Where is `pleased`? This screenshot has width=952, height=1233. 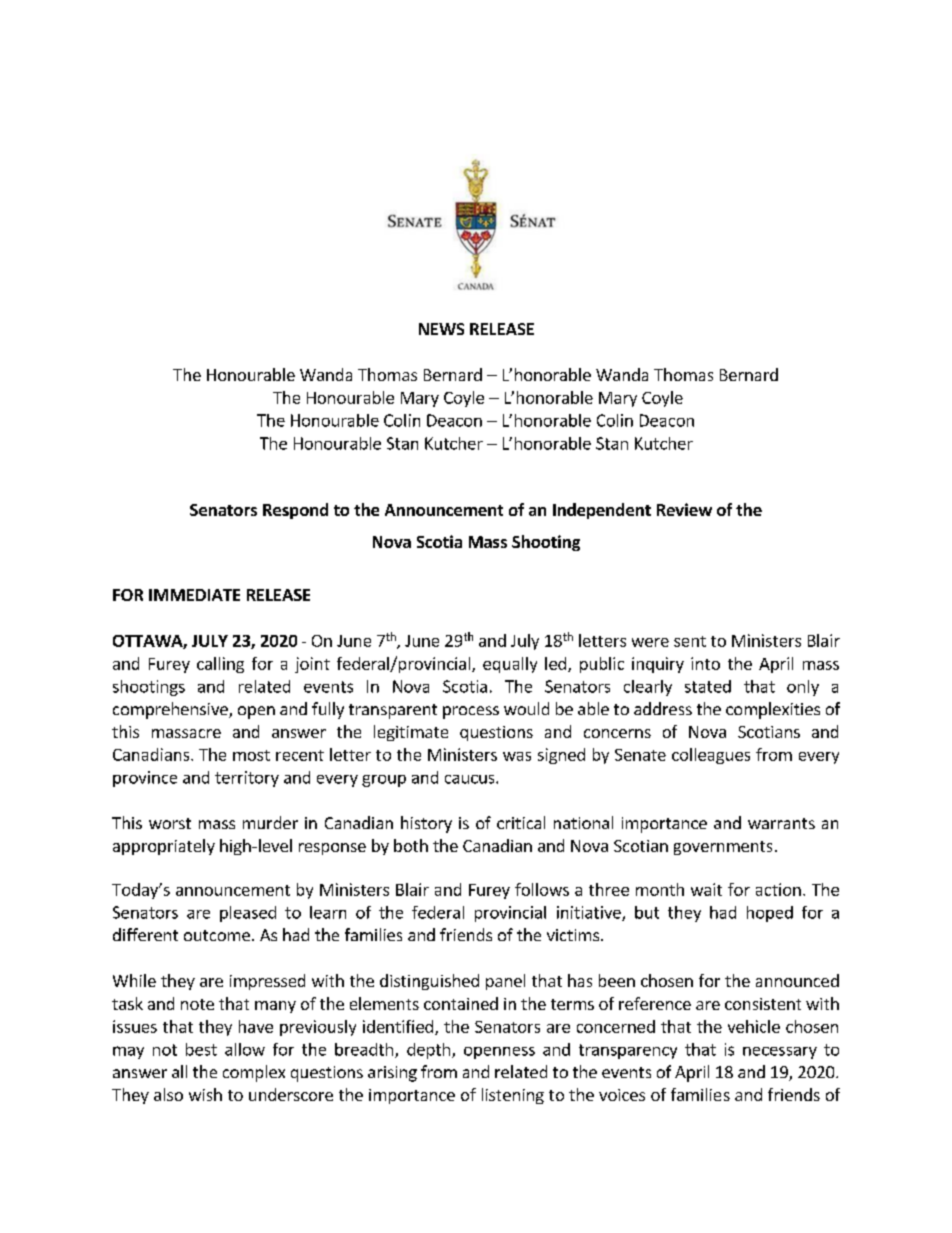
pleased is located at coordinates (248, 914).
